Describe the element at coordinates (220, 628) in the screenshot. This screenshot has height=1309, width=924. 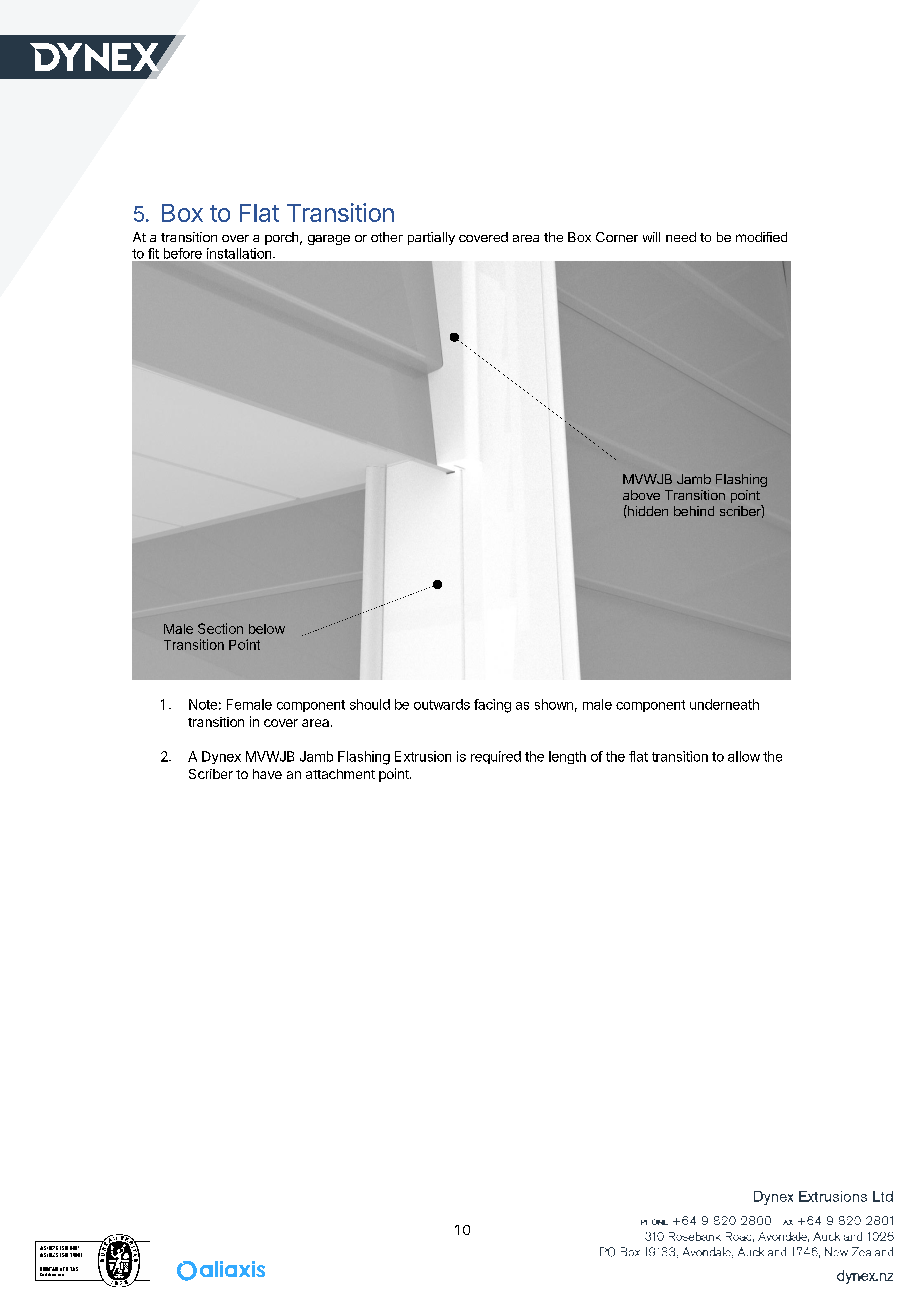
I see `Section` at that location.
